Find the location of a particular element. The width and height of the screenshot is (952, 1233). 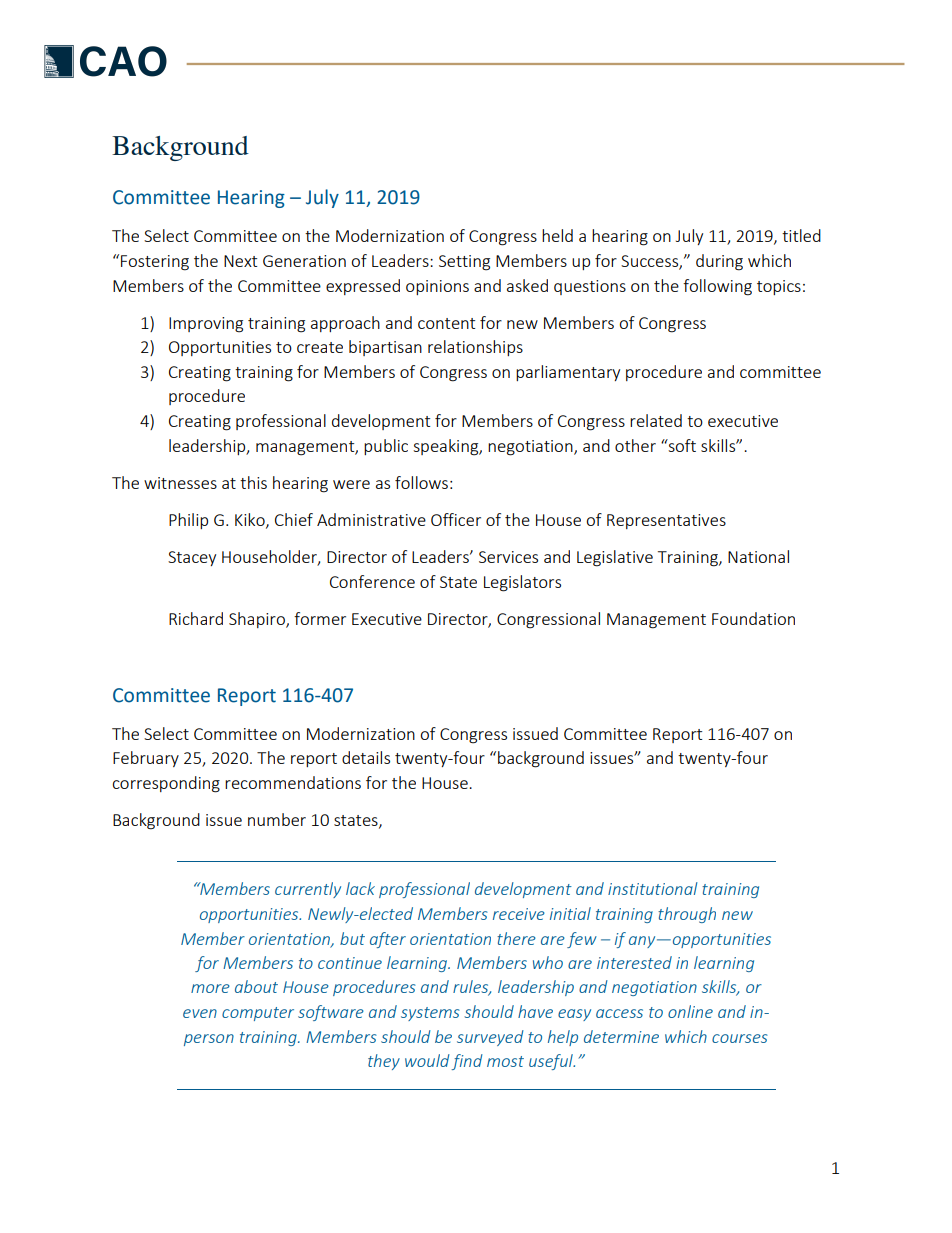

related is located at coordinates (656, 420).
